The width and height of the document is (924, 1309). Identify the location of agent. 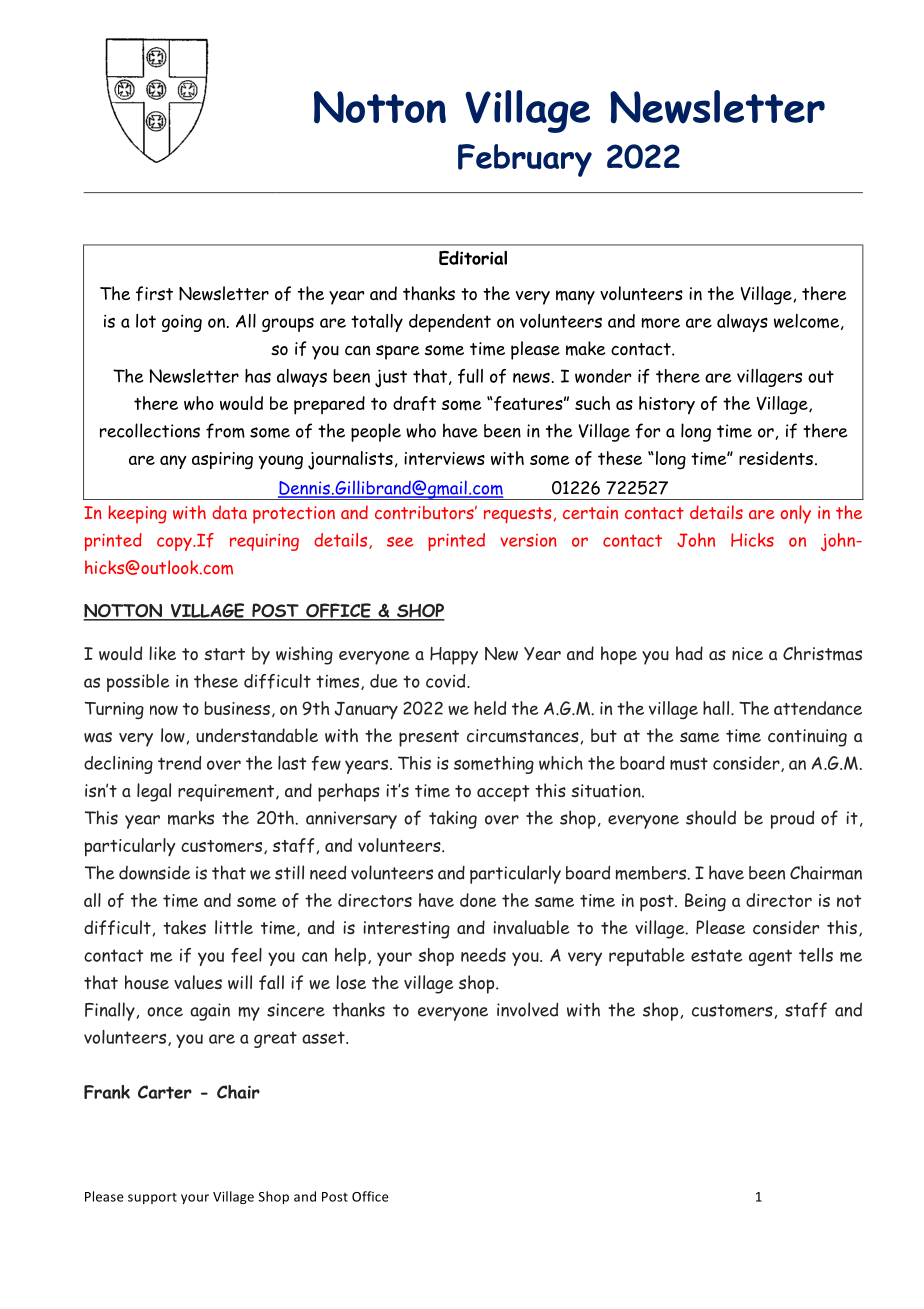
(770, 957).
